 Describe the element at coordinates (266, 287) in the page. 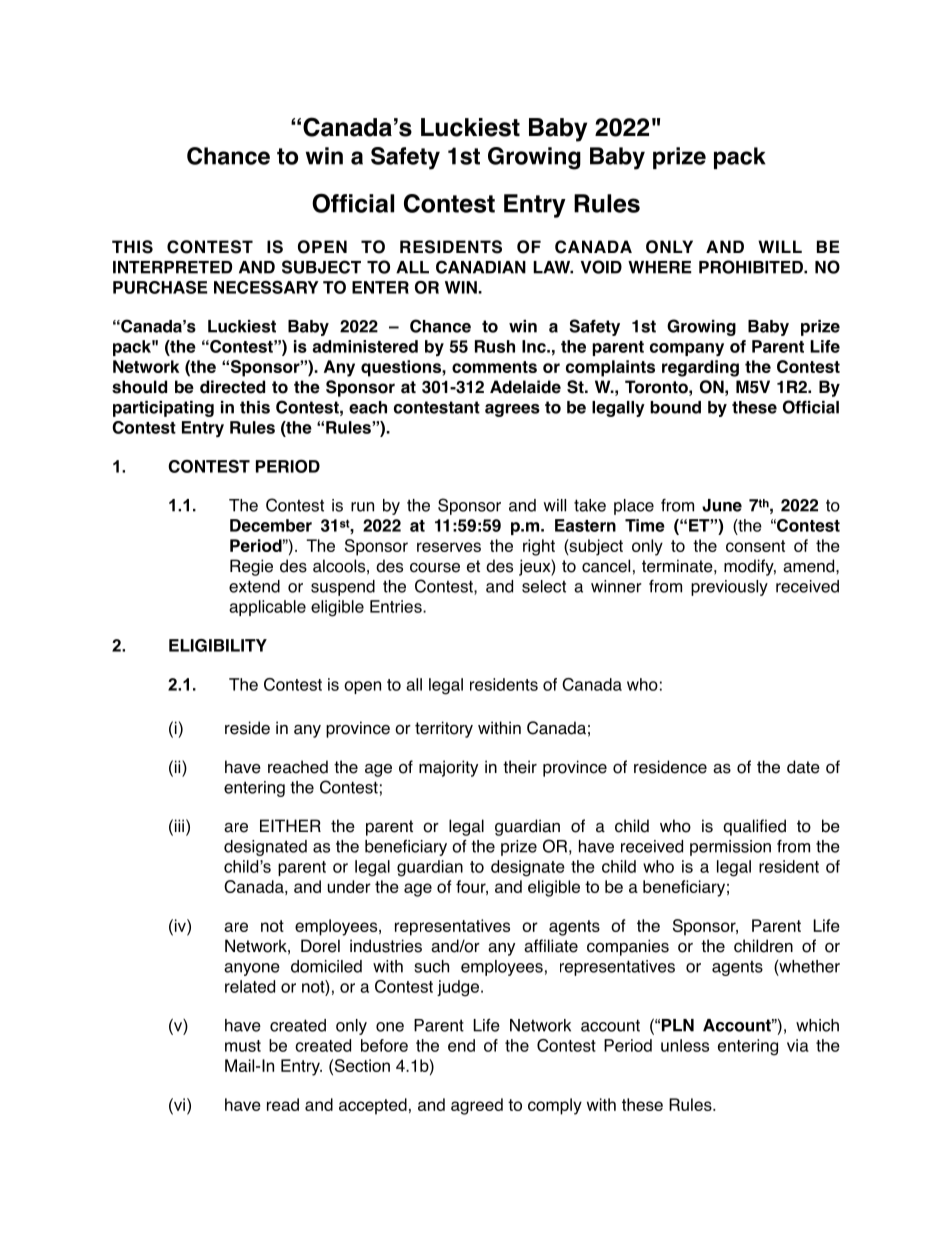

I see `NECESSARY` at that location.
